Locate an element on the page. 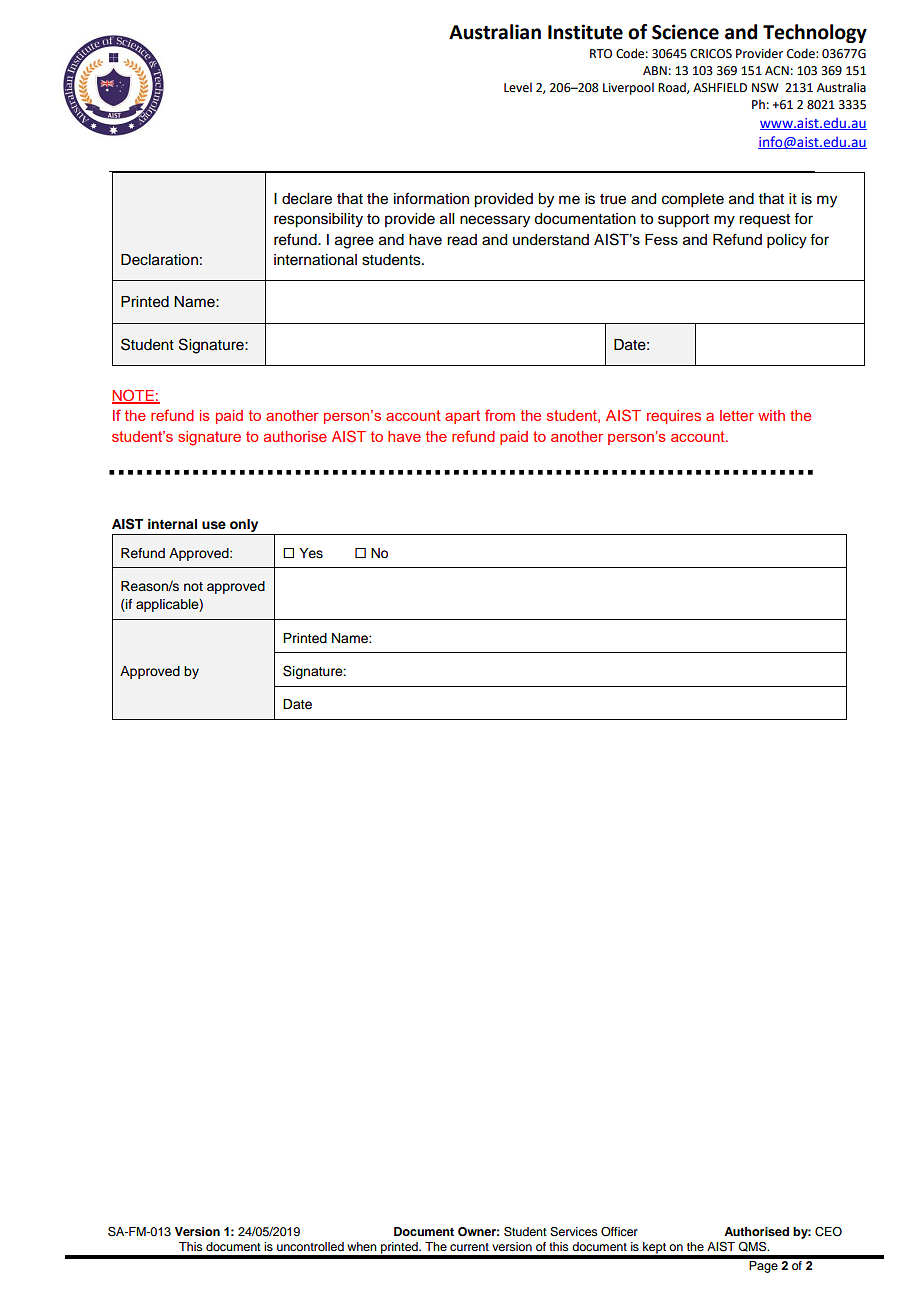 The image size is (924, 1308). current is located at coordinates (469, 1247).
